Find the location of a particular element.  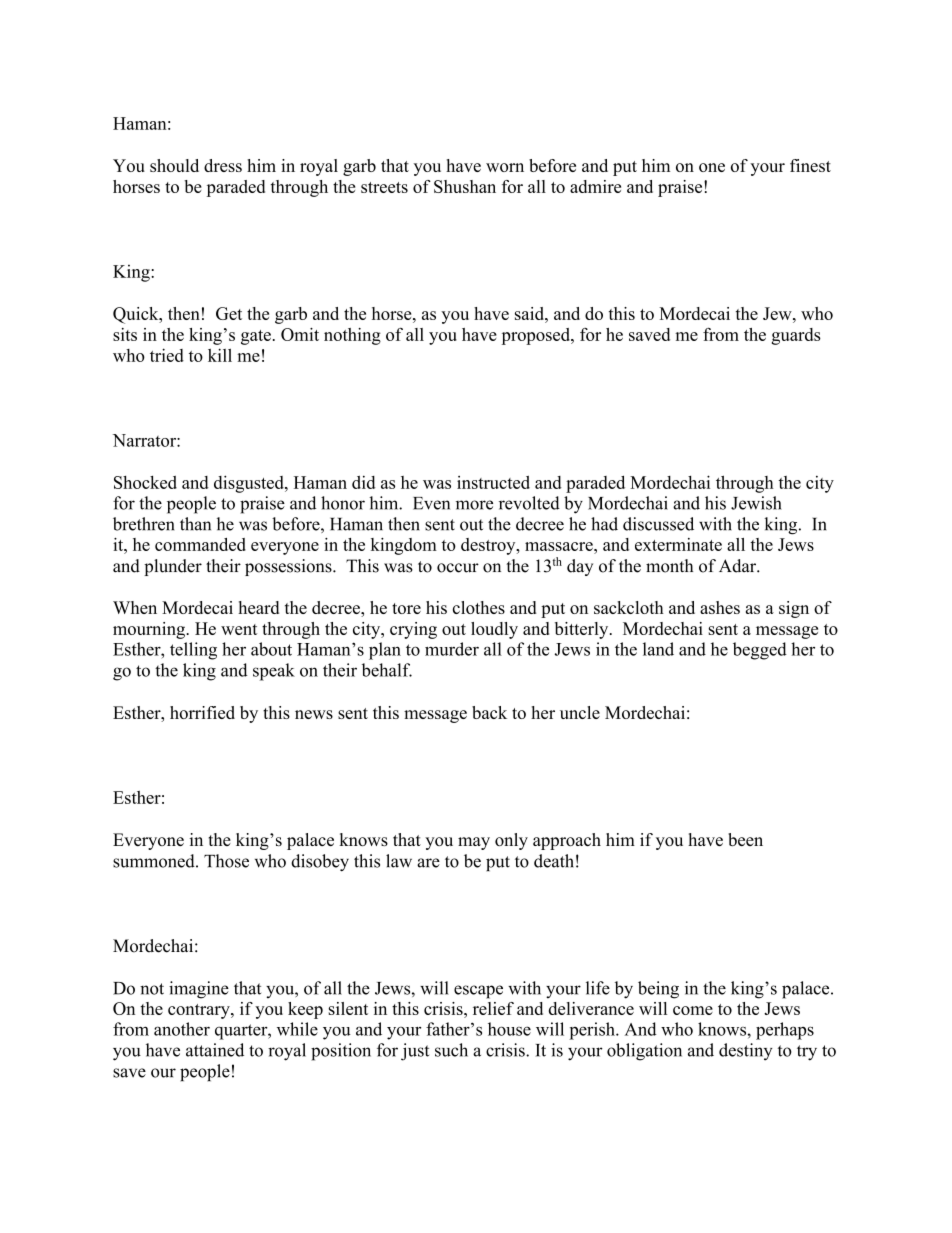

contrary is located at coordinates (200, 1011).
